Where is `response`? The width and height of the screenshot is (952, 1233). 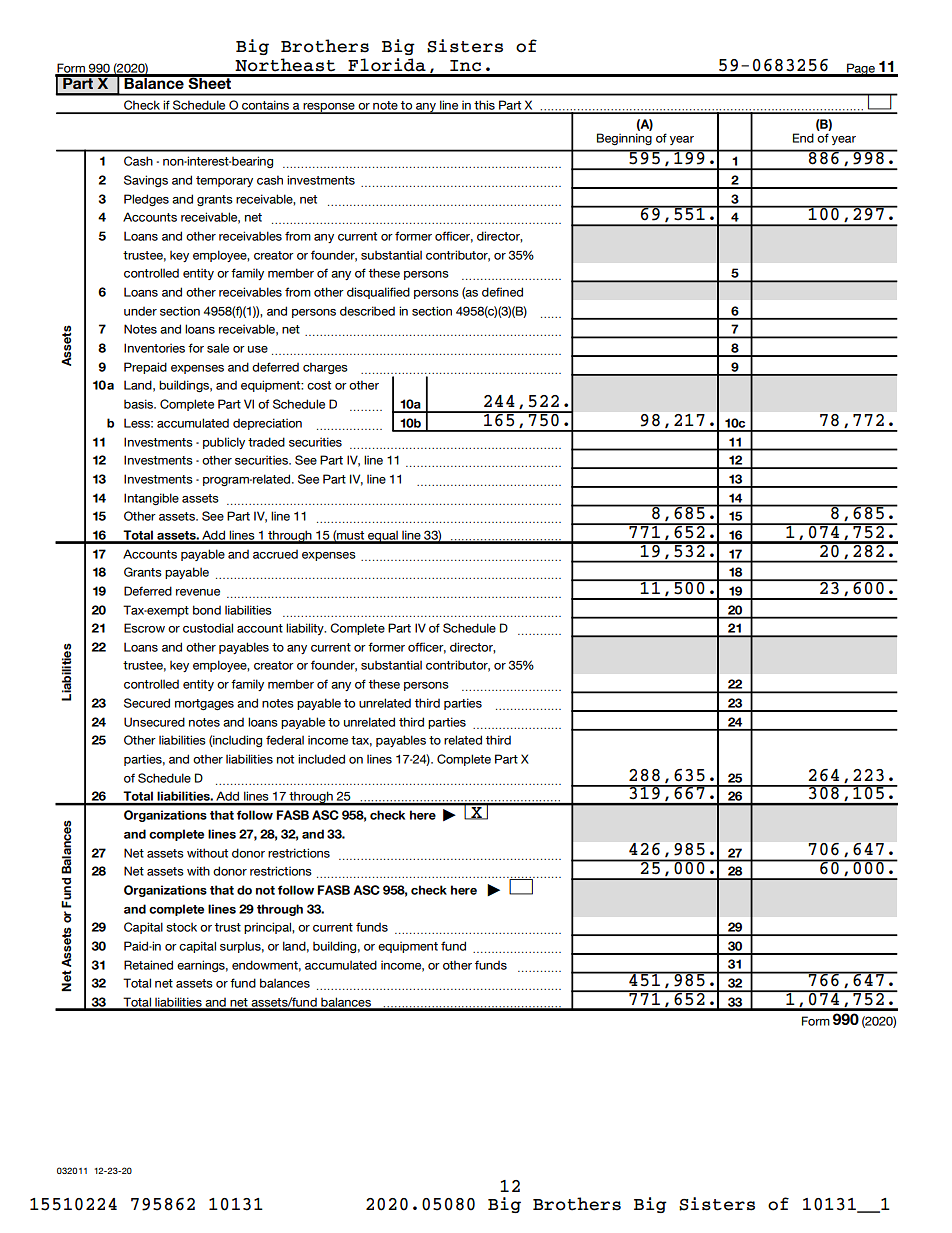 response is located at coordinates (329, 108).
